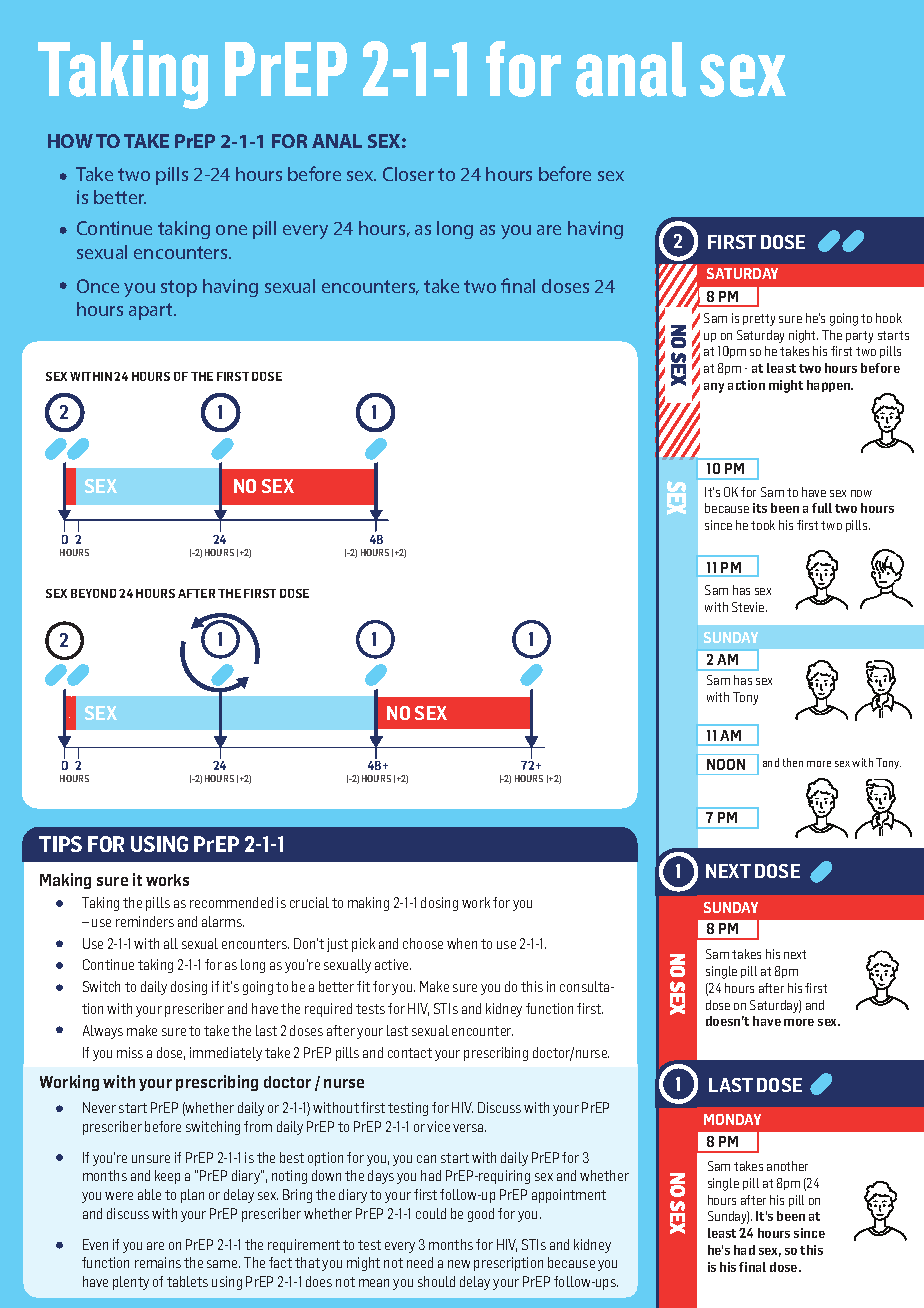 Image resolution: width=924 pixels, height=1308 pixels. Describe the element at coordinates (459, 1264) in the screenshot. I see `new` at that location.
